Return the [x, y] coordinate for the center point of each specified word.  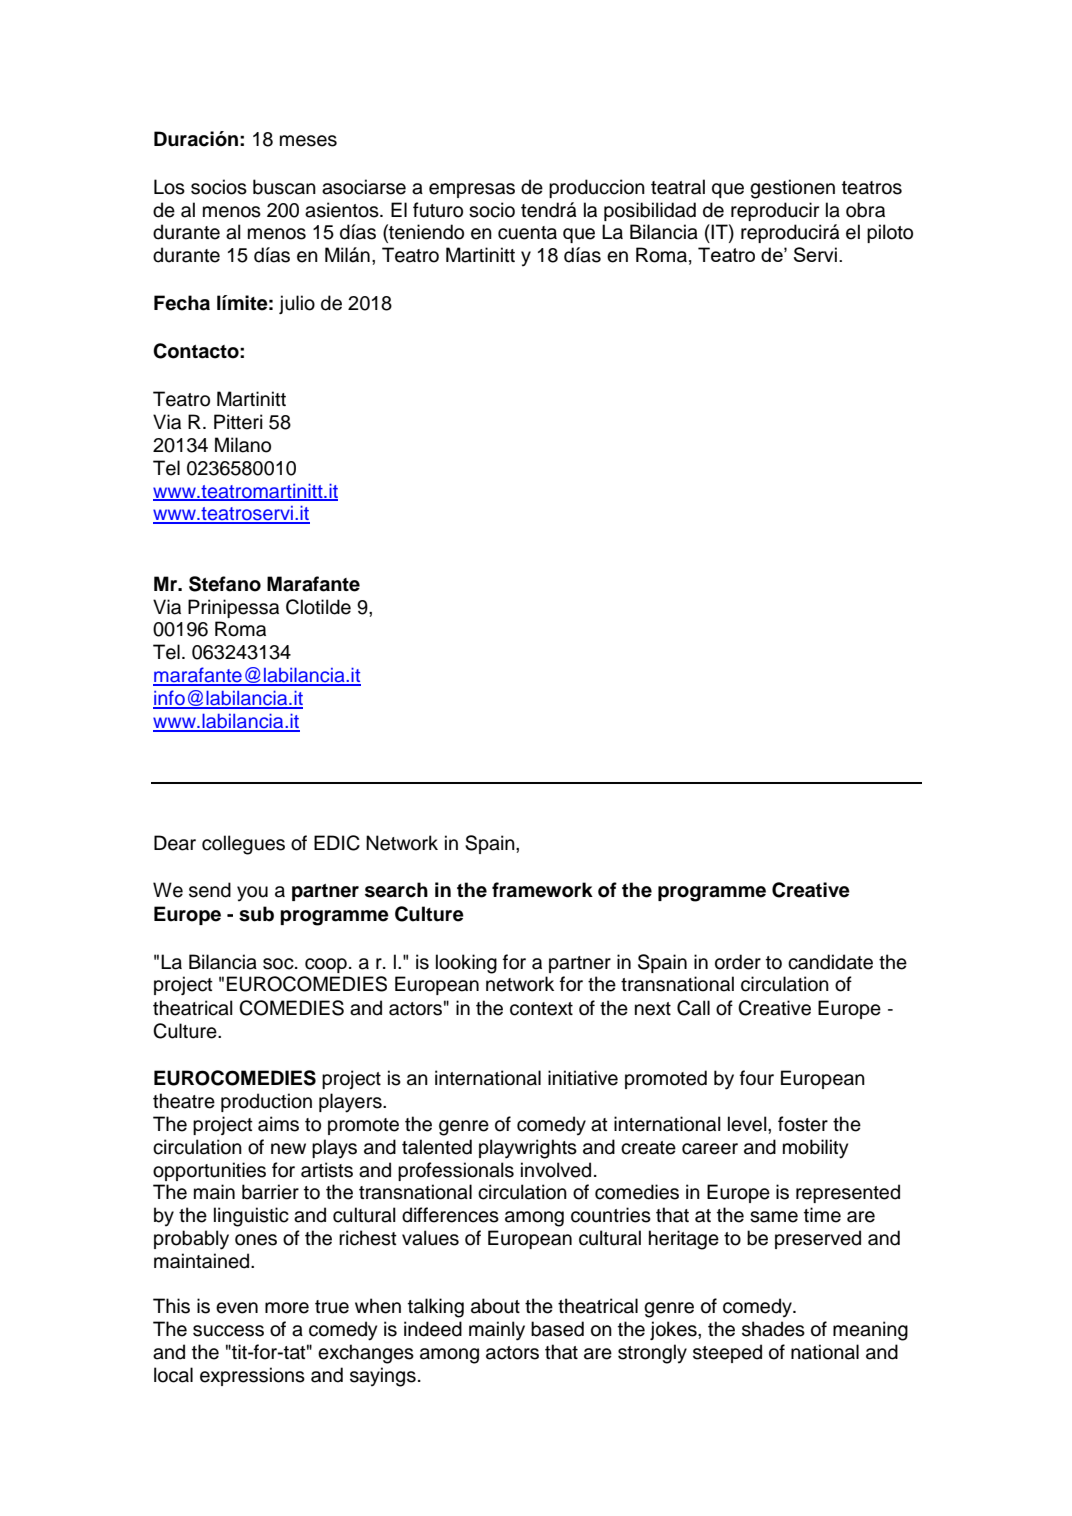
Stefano [225, 584]
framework [542, 890]
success [228, 1331]
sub [256, 914]
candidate [830, 962]
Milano [243, 445]
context [541, 1009]
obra [865, 210]
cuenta [527, 233]
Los [169, 187]
